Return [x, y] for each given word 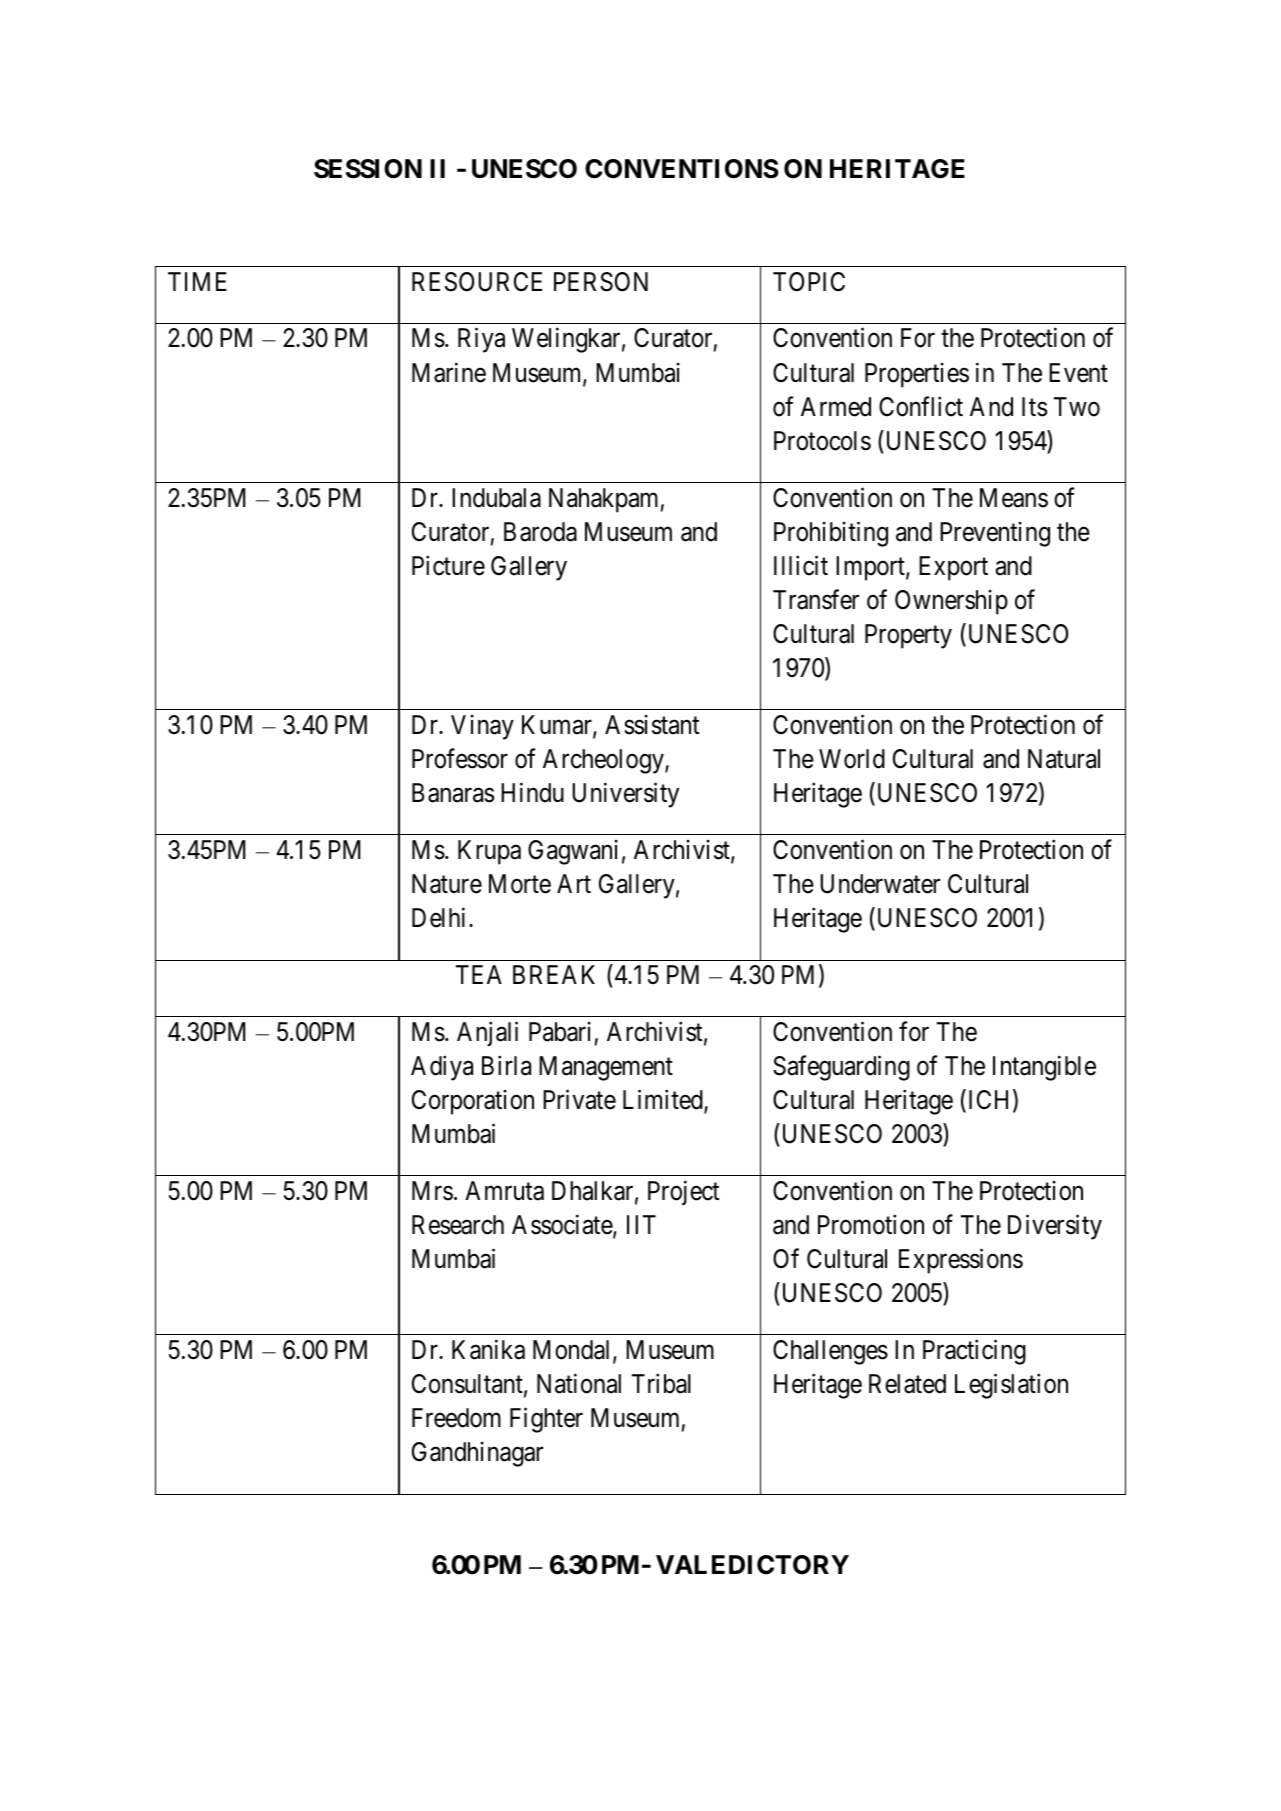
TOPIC [809, 282]
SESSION [368, 169]
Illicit [801, 565]
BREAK [554, 974]
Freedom [456, 1418]
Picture [448, 565]
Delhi [441, 918]
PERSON [601, 282]
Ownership [951, 602]
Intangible [1044, 1068]
